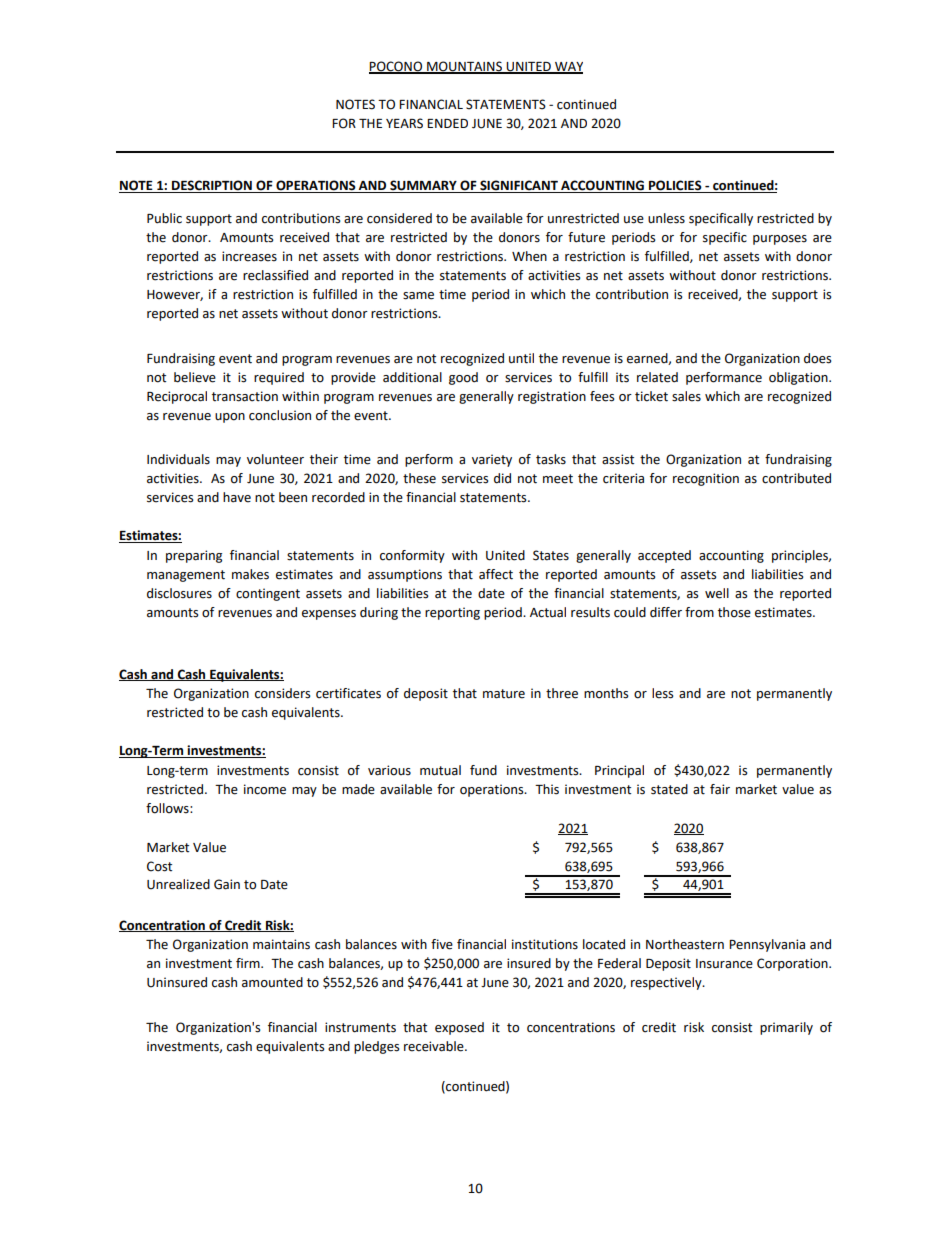 The image size is (952, 1233). Describe the element at coordinates (245, 396) in the page. I see `transaction` at that location.
